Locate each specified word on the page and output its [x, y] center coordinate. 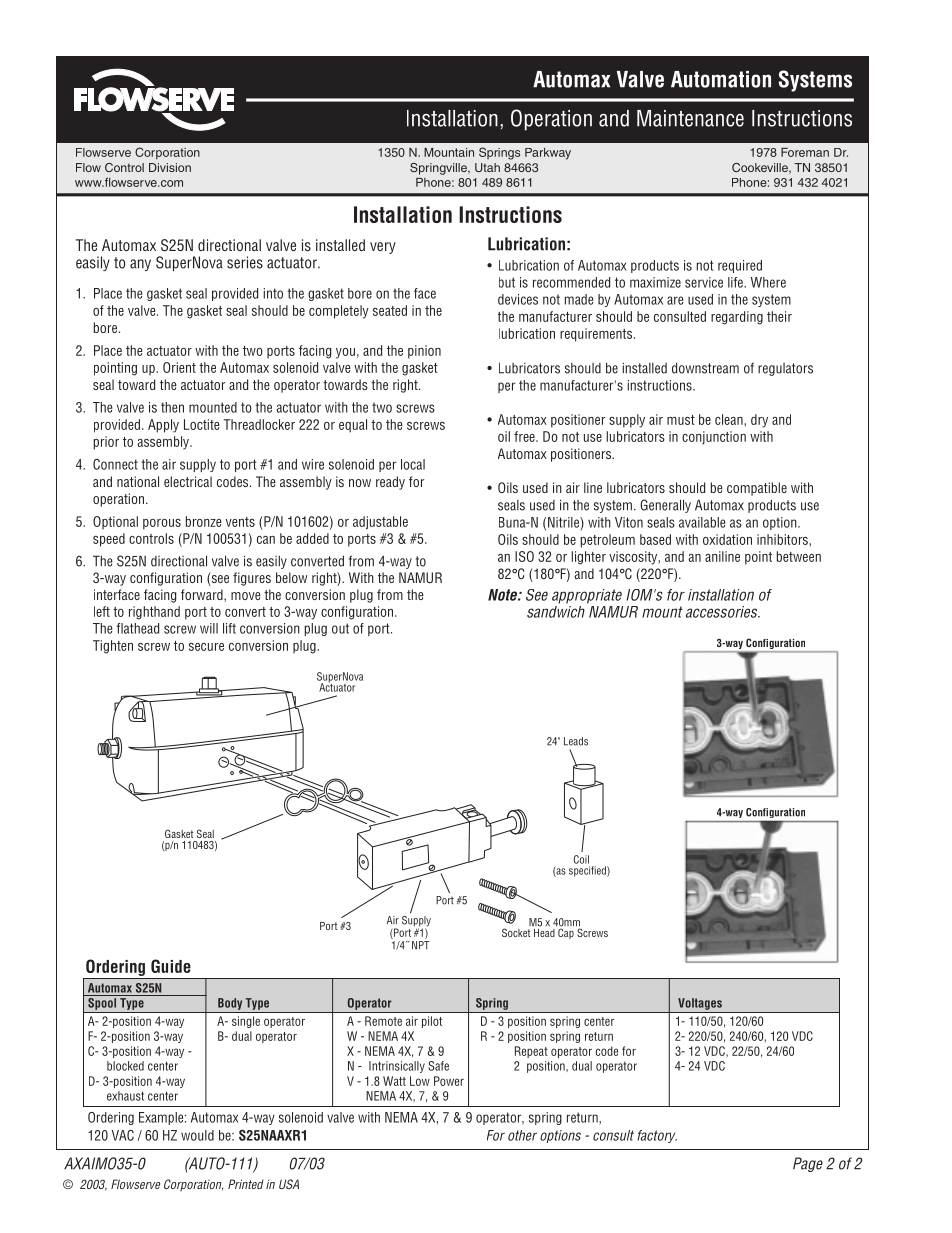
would [197, 1135]
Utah [487, 167]
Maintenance [690, 118]
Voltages [700, 1004]
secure [206, 647]
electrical [188, 481]
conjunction [714, 437]
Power [449, 1081]
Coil [581, 859]
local [413, 464]
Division [170, 167]
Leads [576, 741]
